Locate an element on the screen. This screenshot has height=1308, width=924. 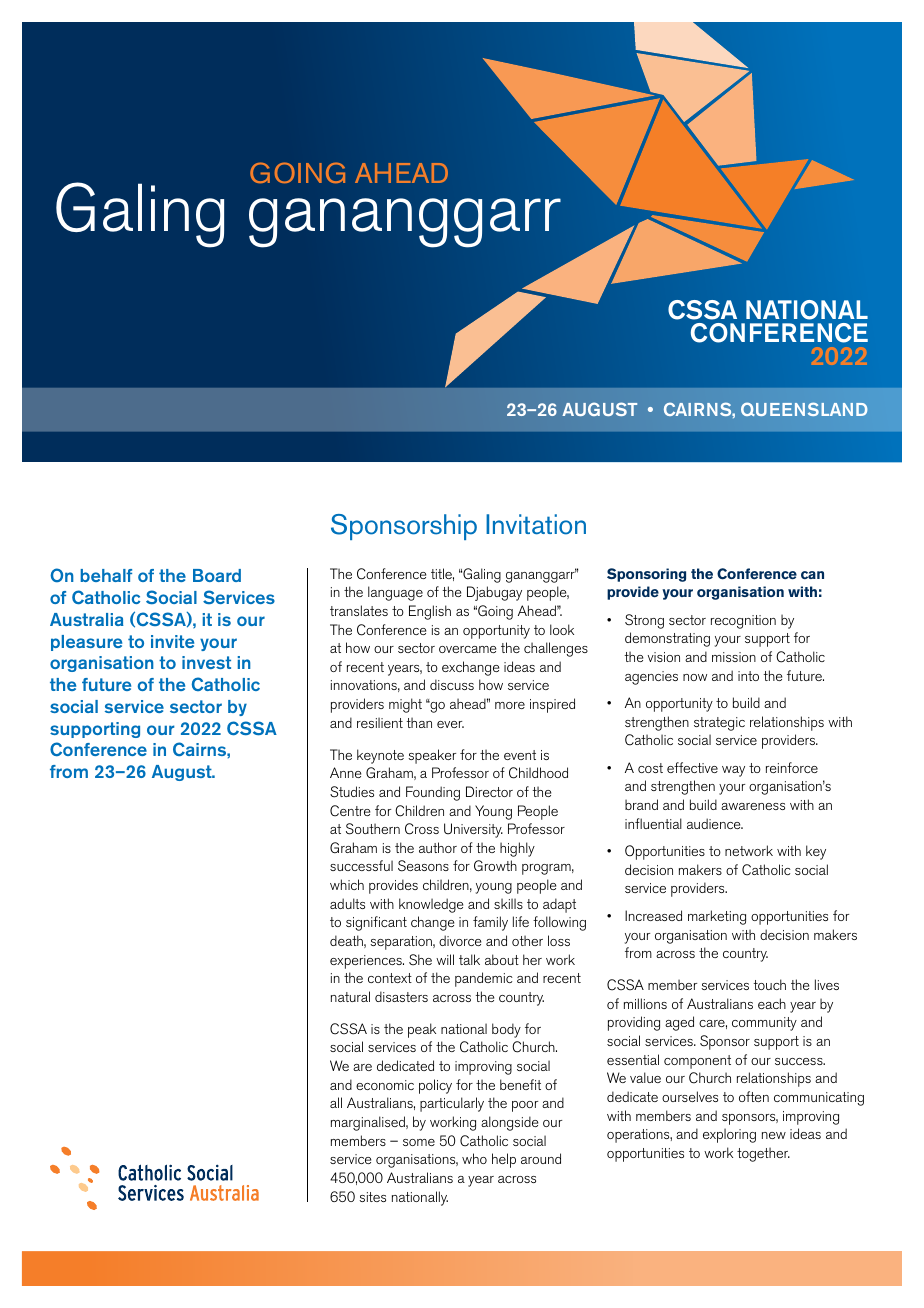
sites is located at coordinates (372, 1197).
